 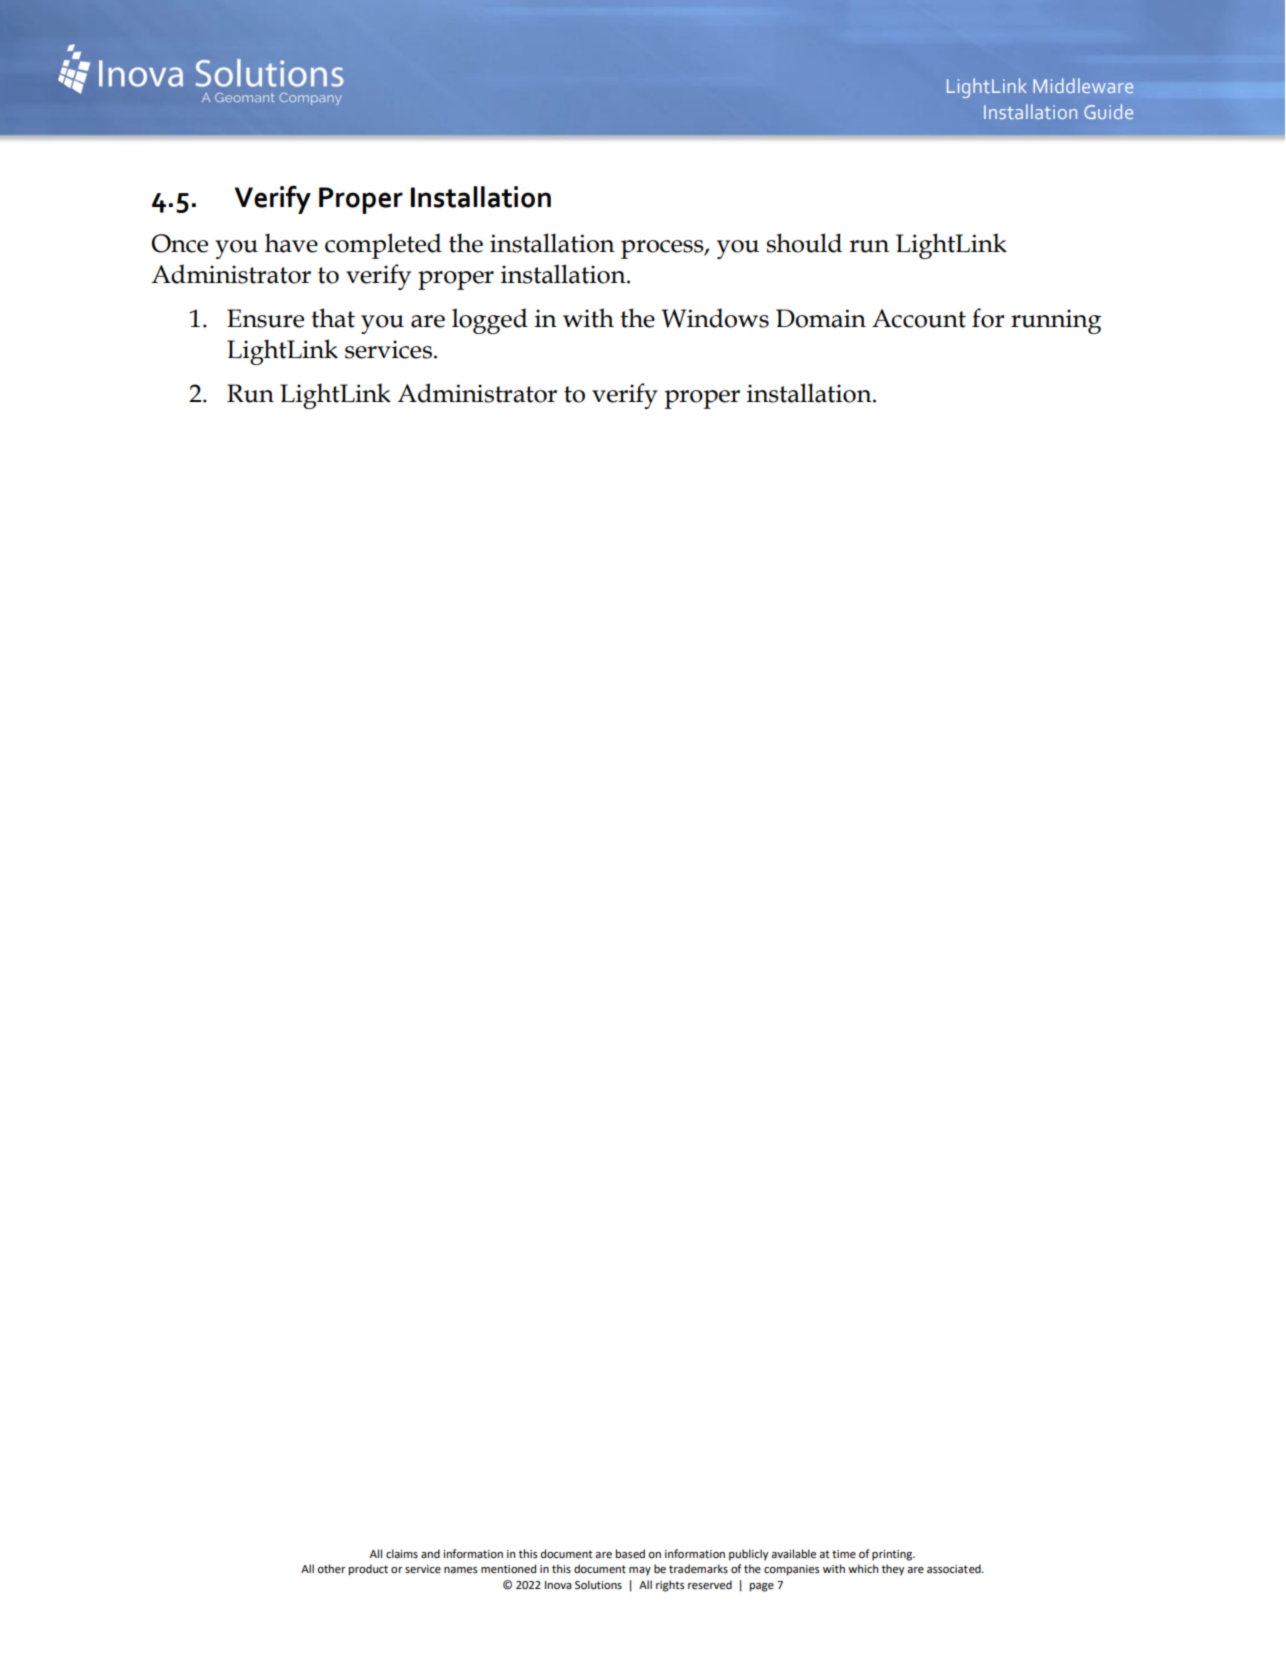 I want to click on Ensure, so click(x=265, y=318).
